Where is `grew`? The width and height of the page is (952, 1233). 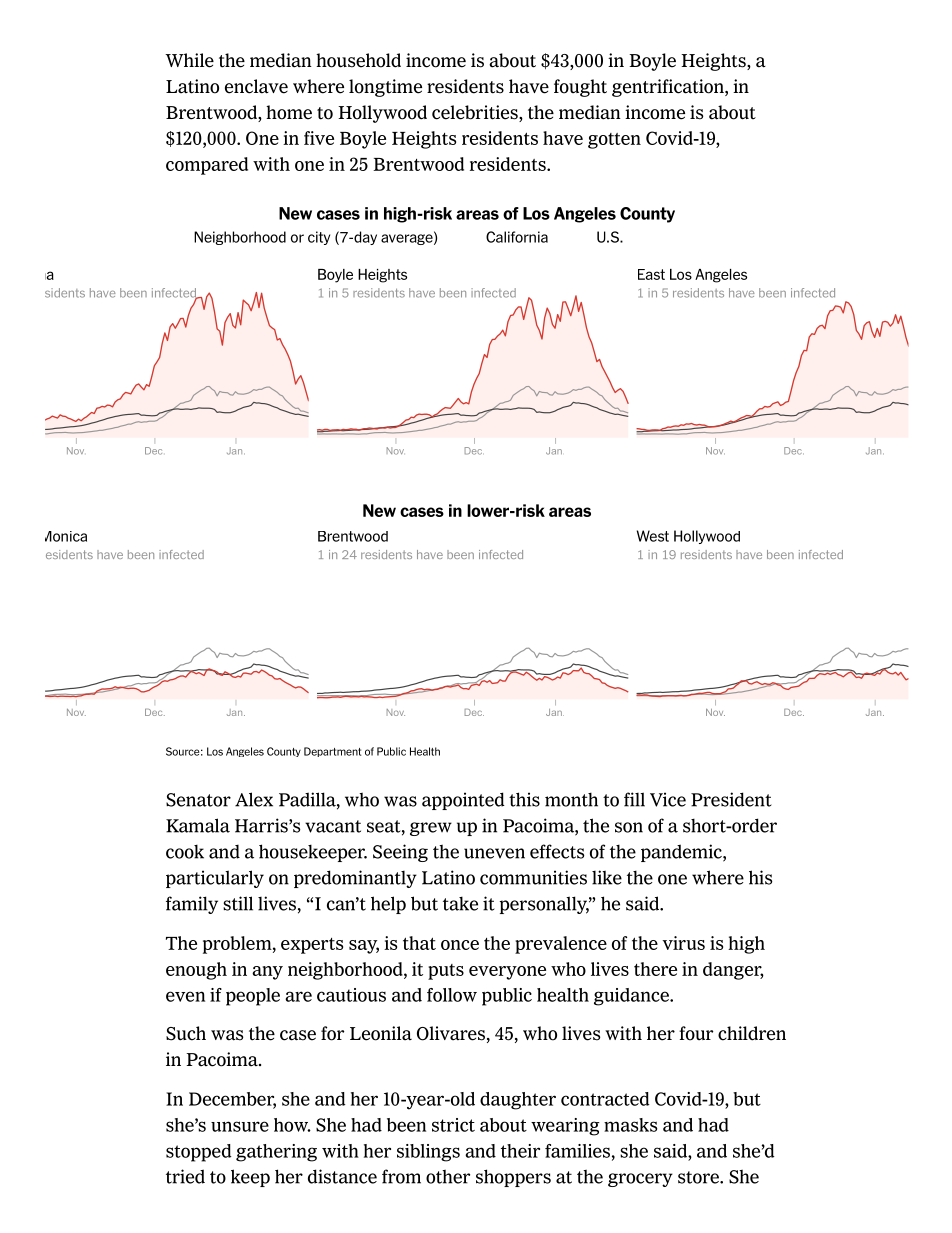
grew is located at coordinates (431, 829).
